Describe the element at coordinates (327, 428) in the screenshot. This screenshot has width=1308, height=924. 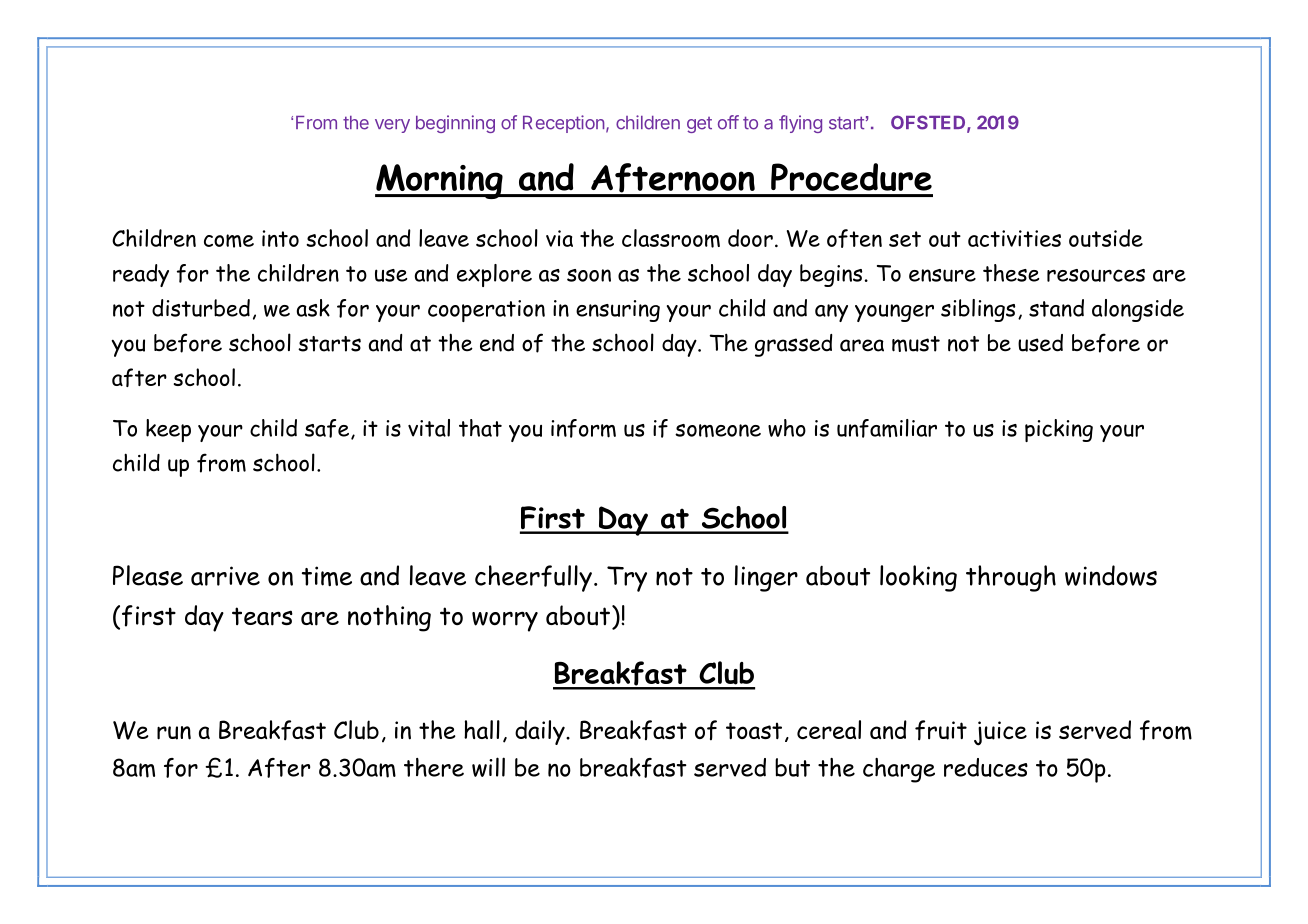
I see `safe` at that location.
